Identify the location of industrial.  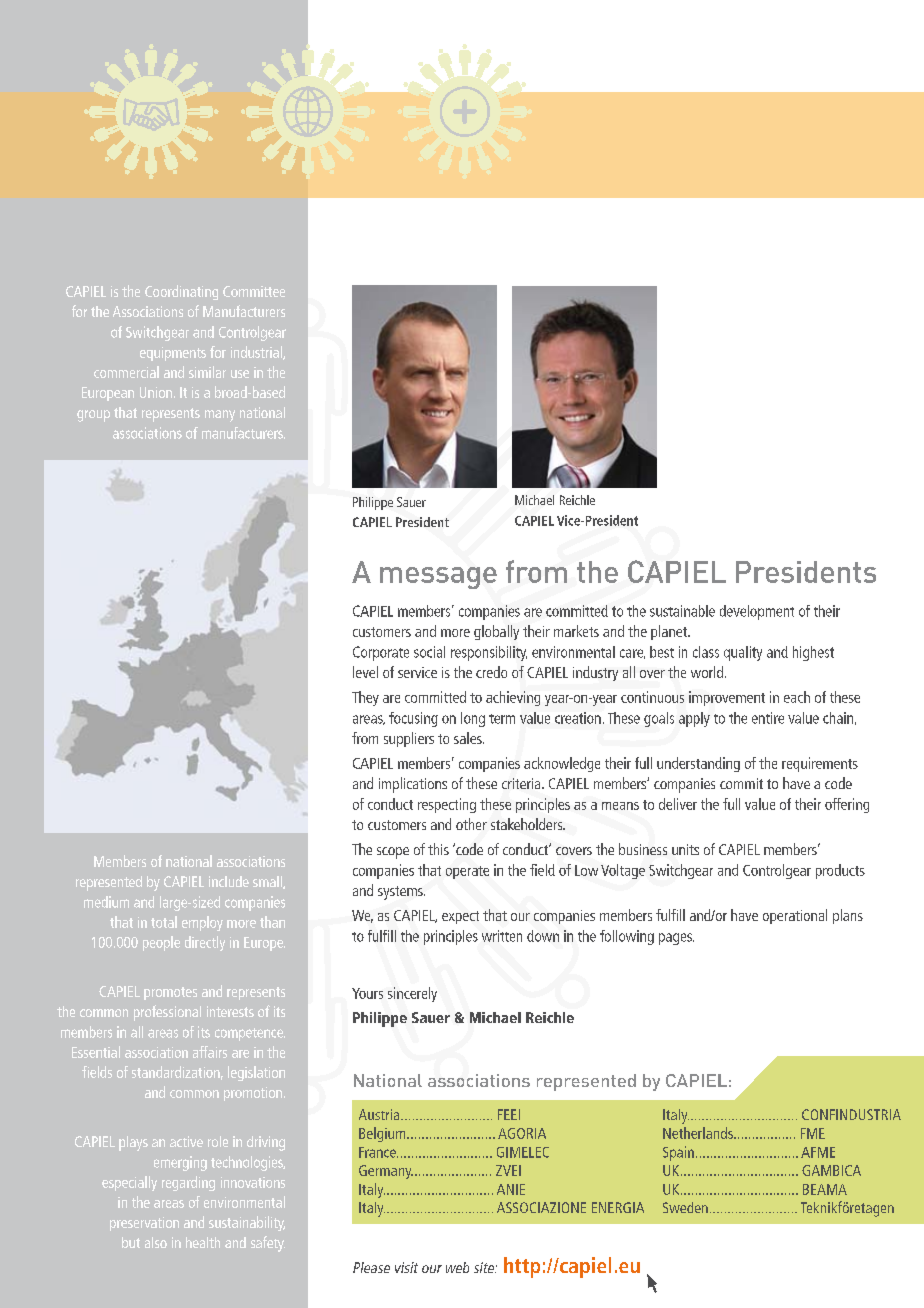
(257, 353).
